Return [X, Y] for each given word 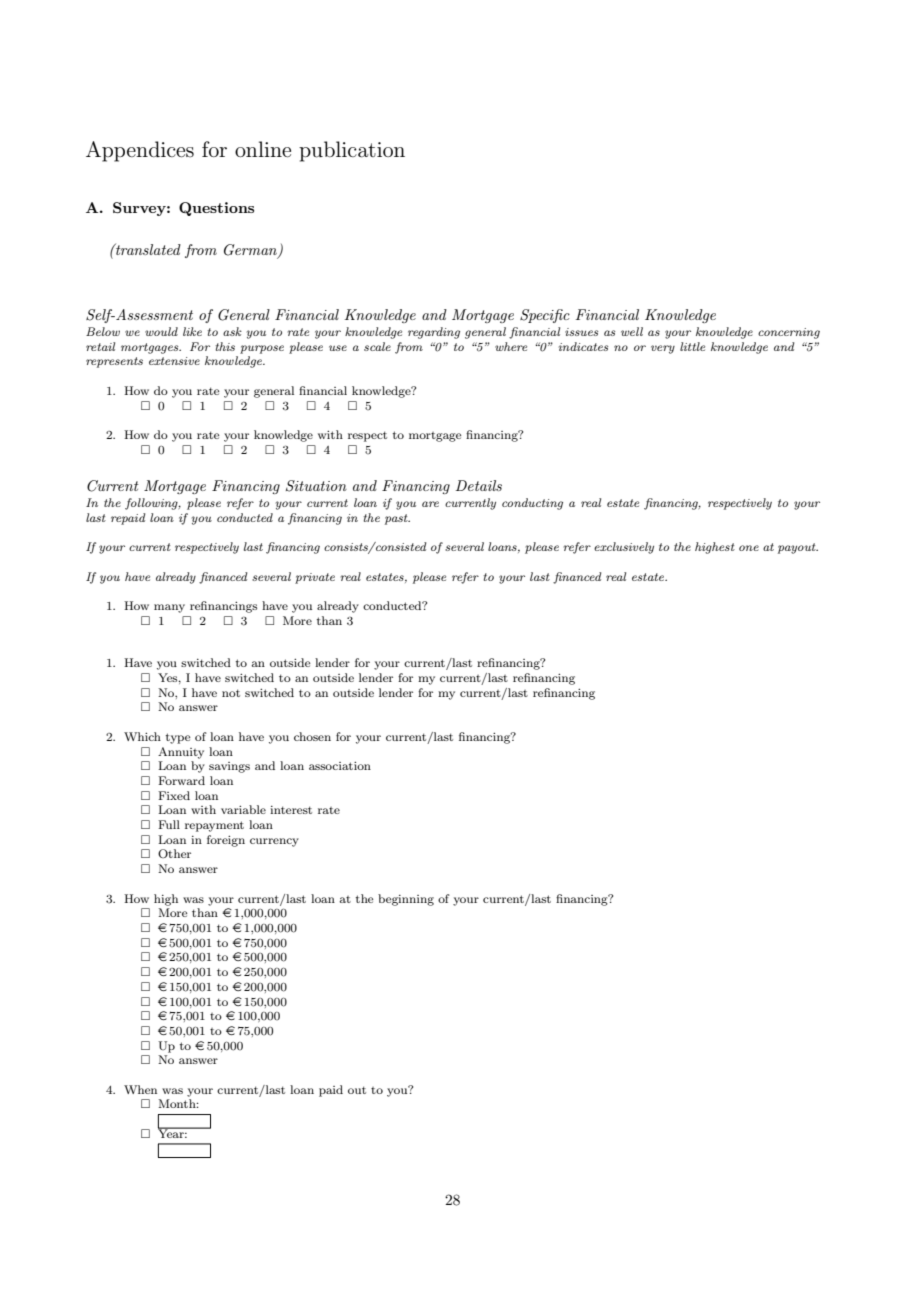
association [340, 765]
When [140, 1089]
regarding [434, 333]
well [632, 331]
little [692, 346]
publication [352, 151]
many [169, 608]
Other [174, 854]
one [749, 548]
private [315, 578]
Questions [216, 209]
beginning [406, 900]
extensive [174, 361]
